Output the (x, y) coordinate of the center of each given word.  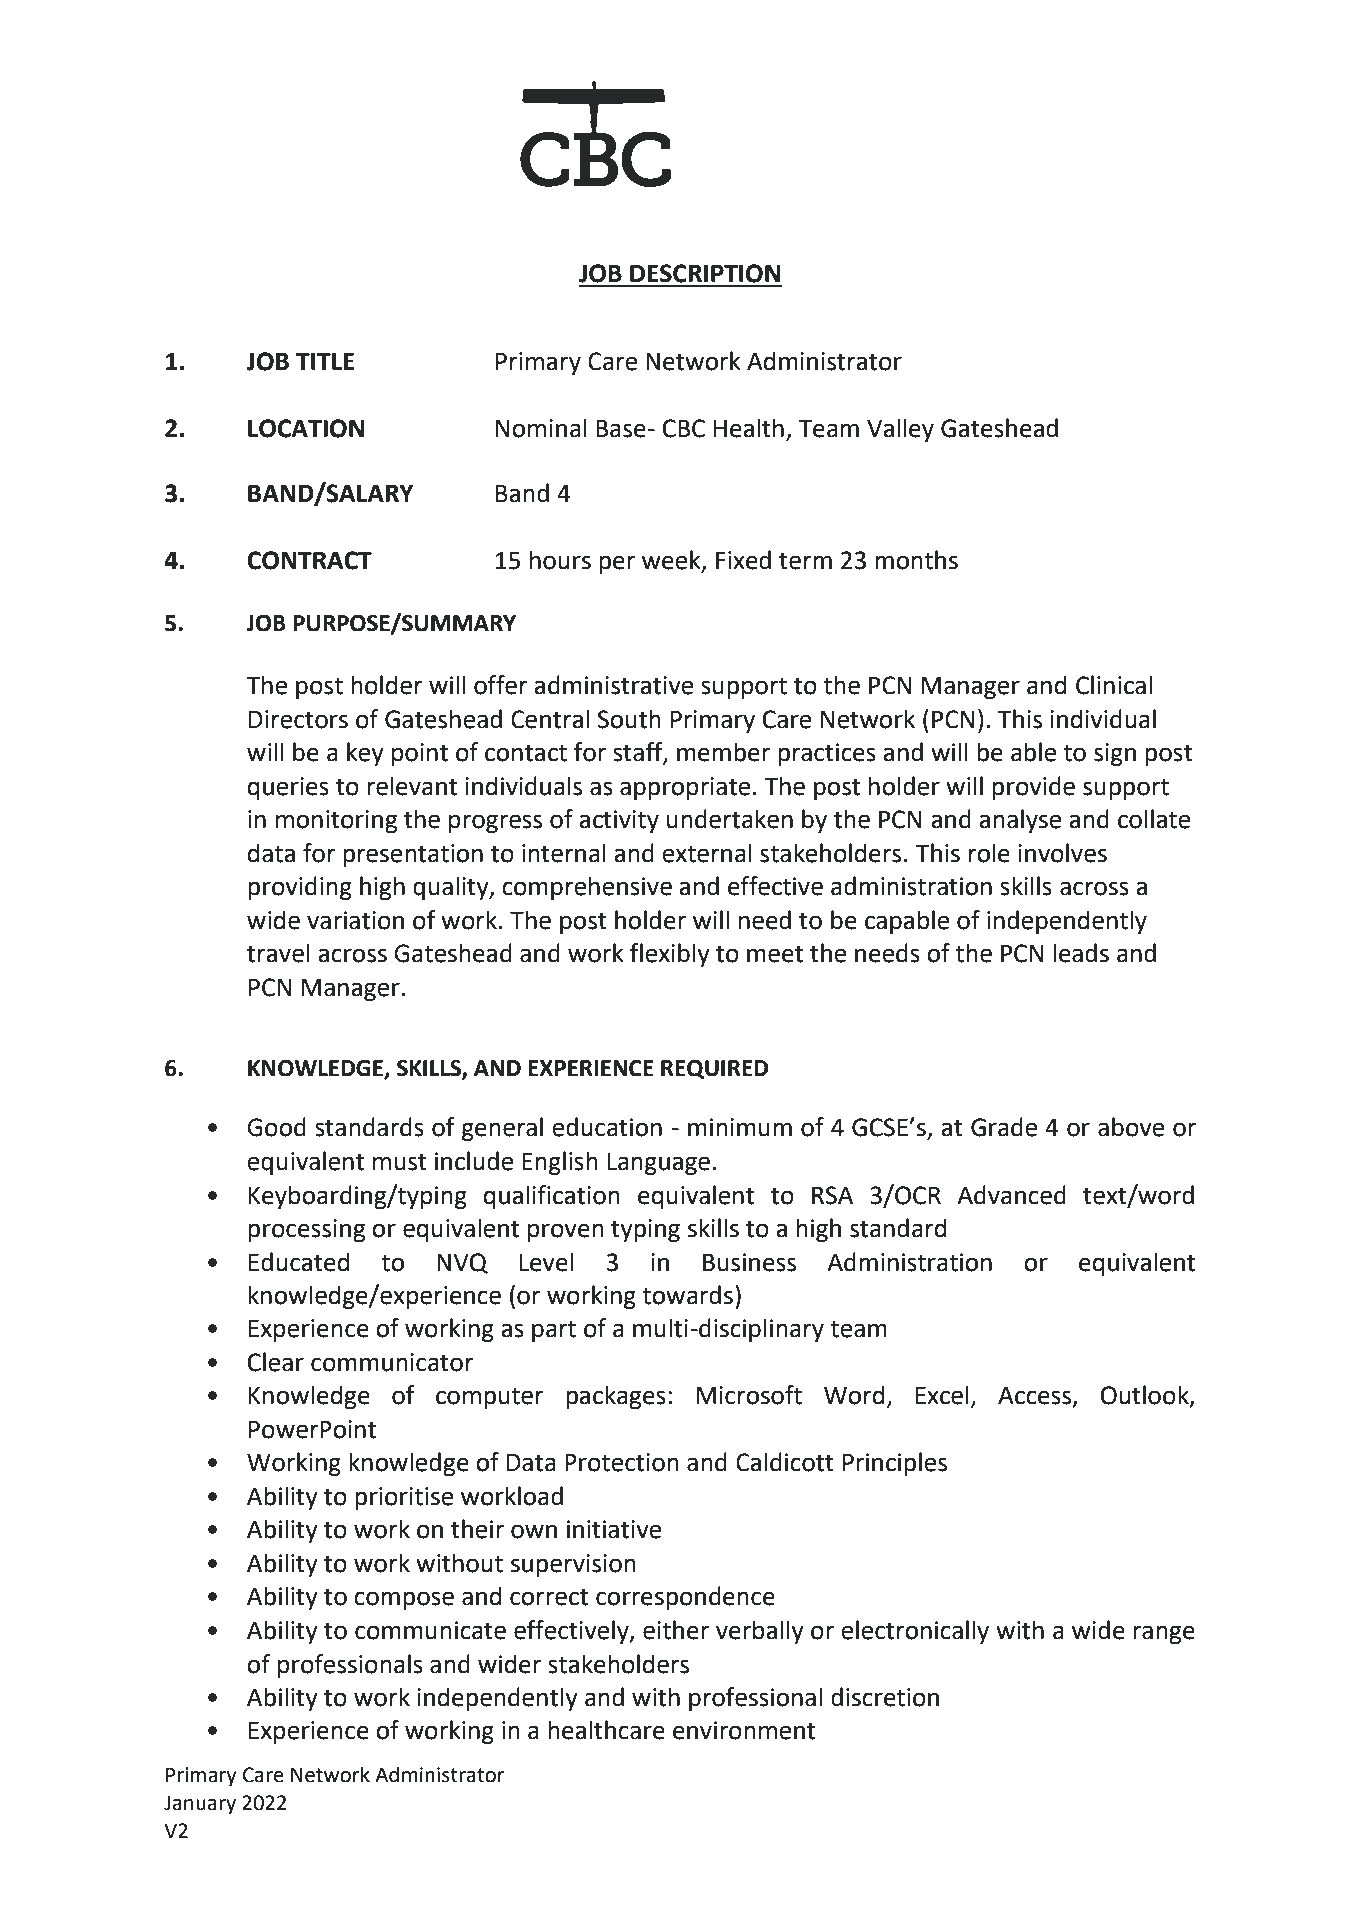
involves (1062, 853)
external (707, 853)
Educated (299, 1262)
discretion (885, 1697)
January (200, 1805)
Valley (900, 430)
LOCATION (306, 428)
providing (300, 888)
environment (744, 1730)
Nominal (541, 428)
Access (1036, 1397)
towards (687, 1295)
